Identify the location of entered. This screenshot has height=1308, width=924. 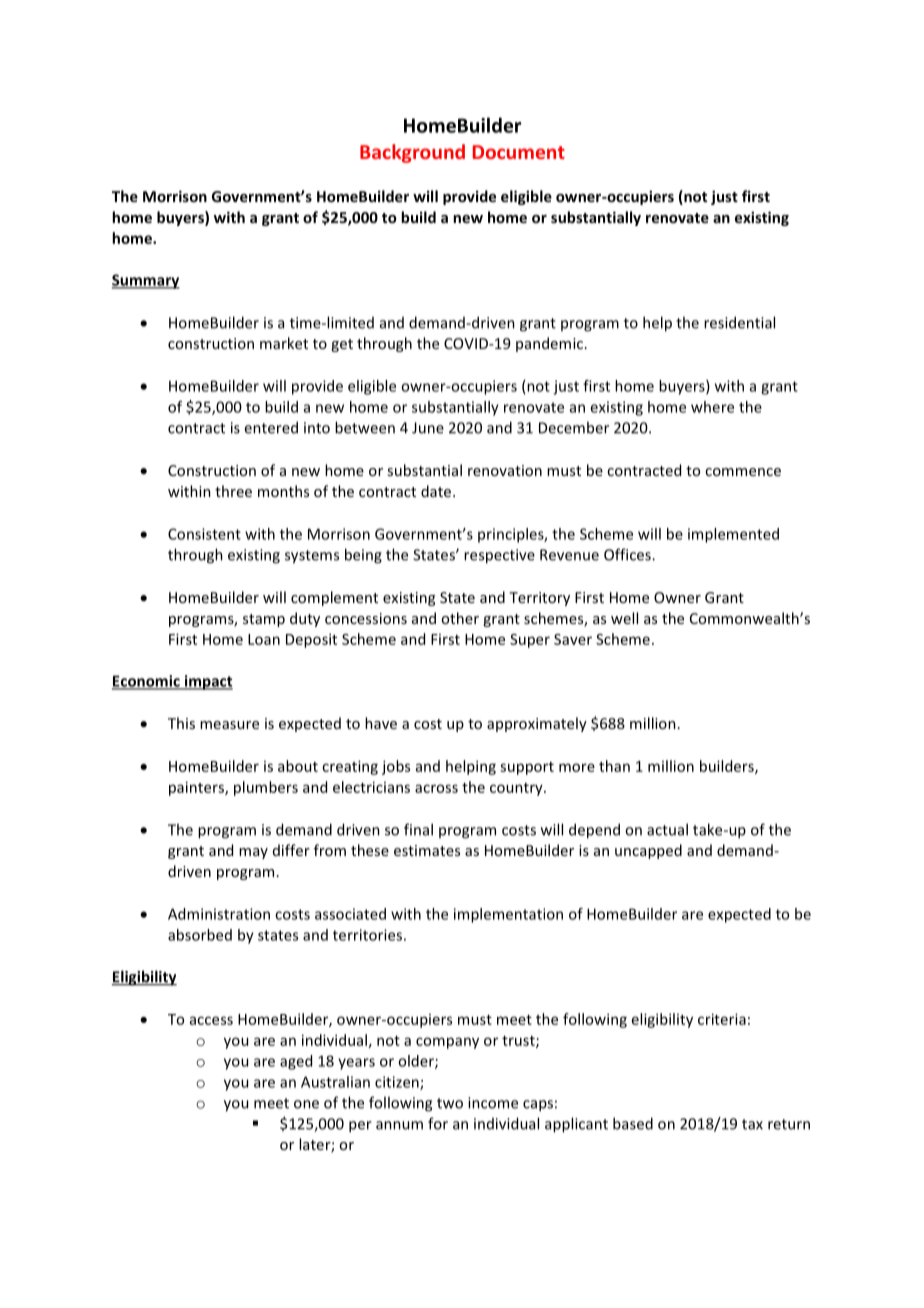
(271, 427).
